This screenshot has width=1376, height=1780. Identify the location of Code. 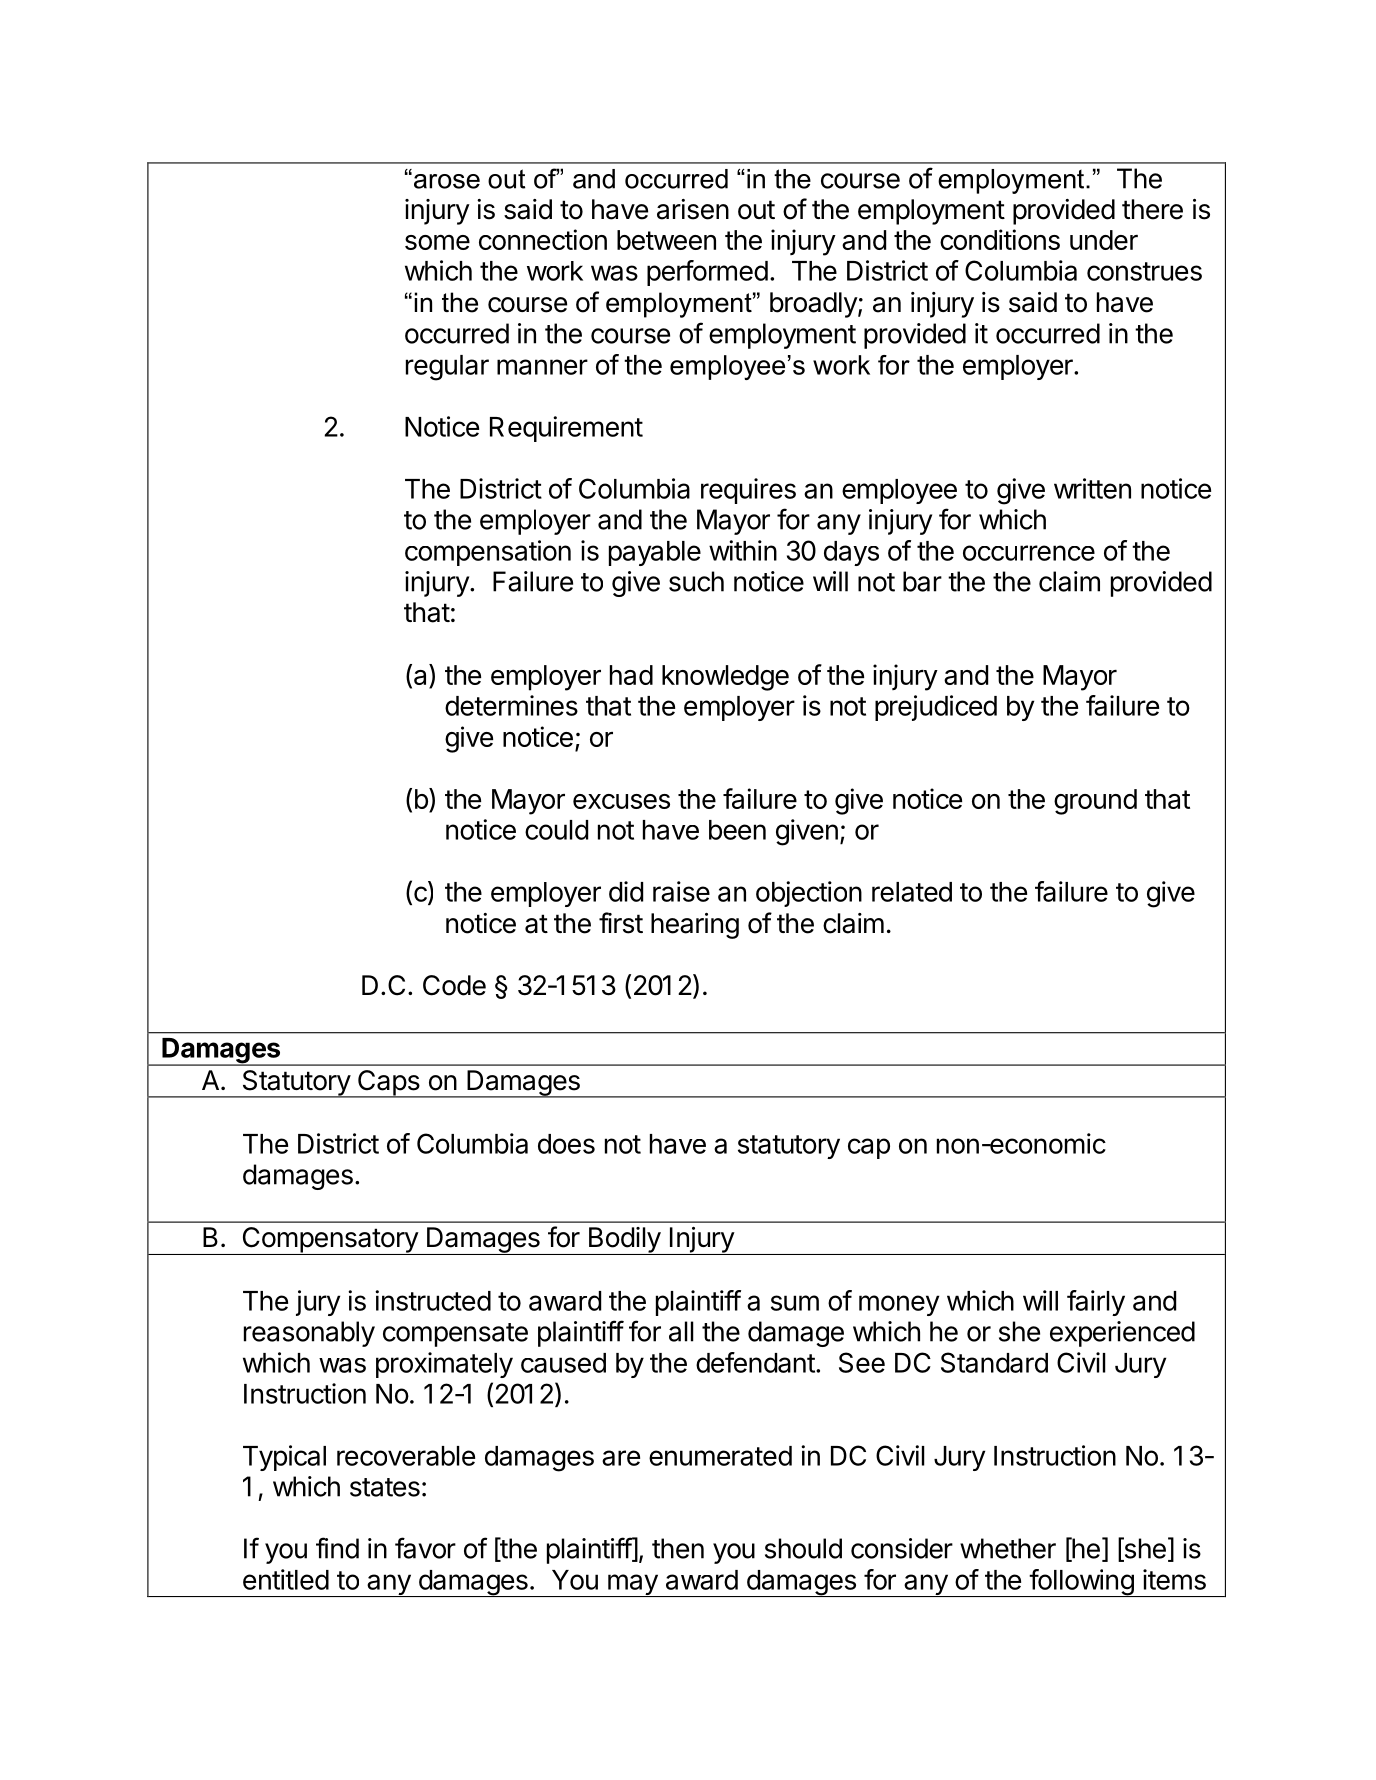
(454, 985).
